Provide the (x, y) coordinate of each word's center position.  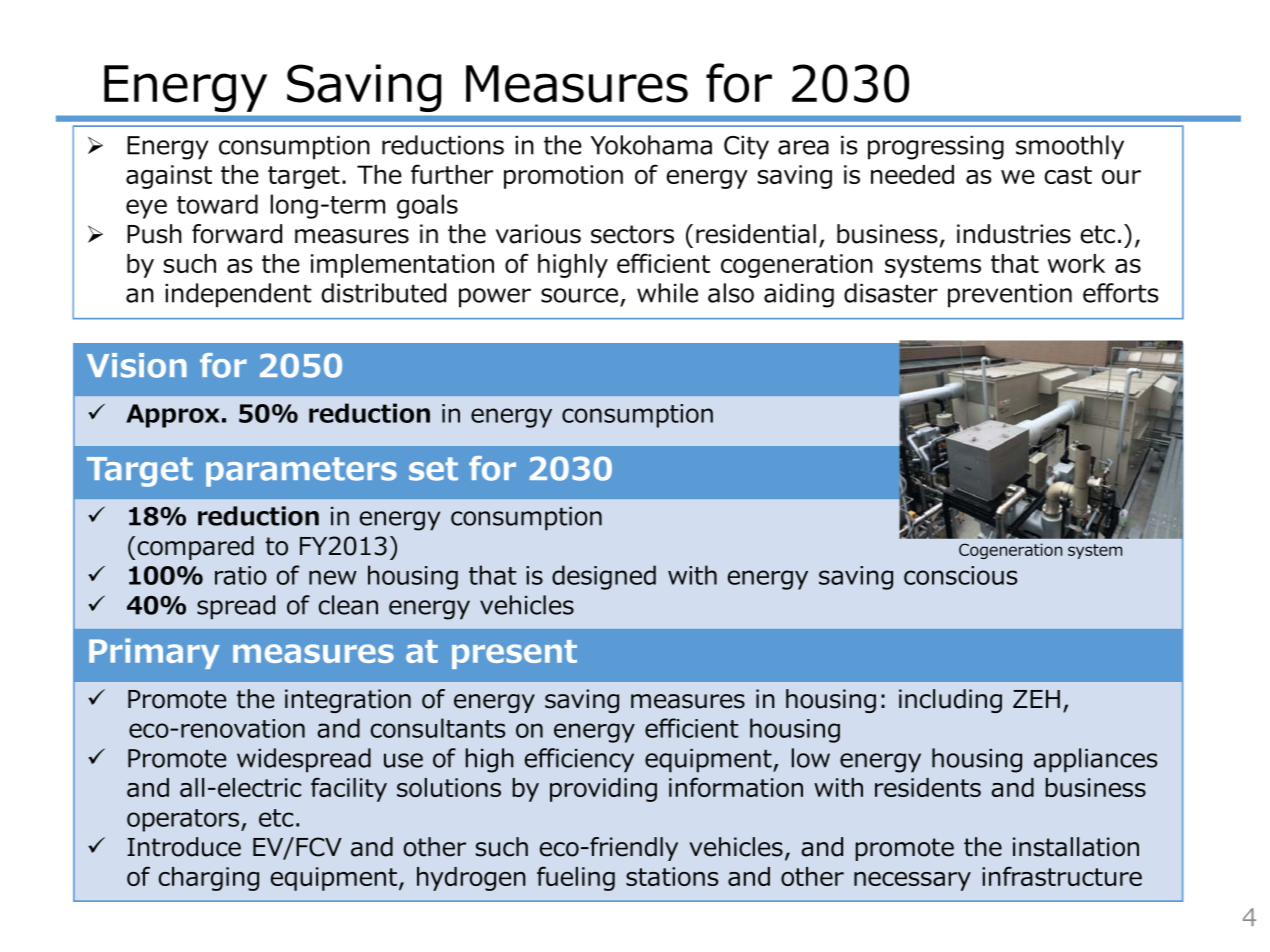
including (950, 701)
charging (209, 879)
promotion (563, 177)
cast (1068, 175)
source (579, 295)
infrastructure (1062, 876)
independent (238, 295)
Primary (154, 653)
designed (604, 577)
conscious (960, 575)
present (514, 654)
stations (672, 876)
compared (196, 548)
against (169, 177)
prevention (1010, 295)
